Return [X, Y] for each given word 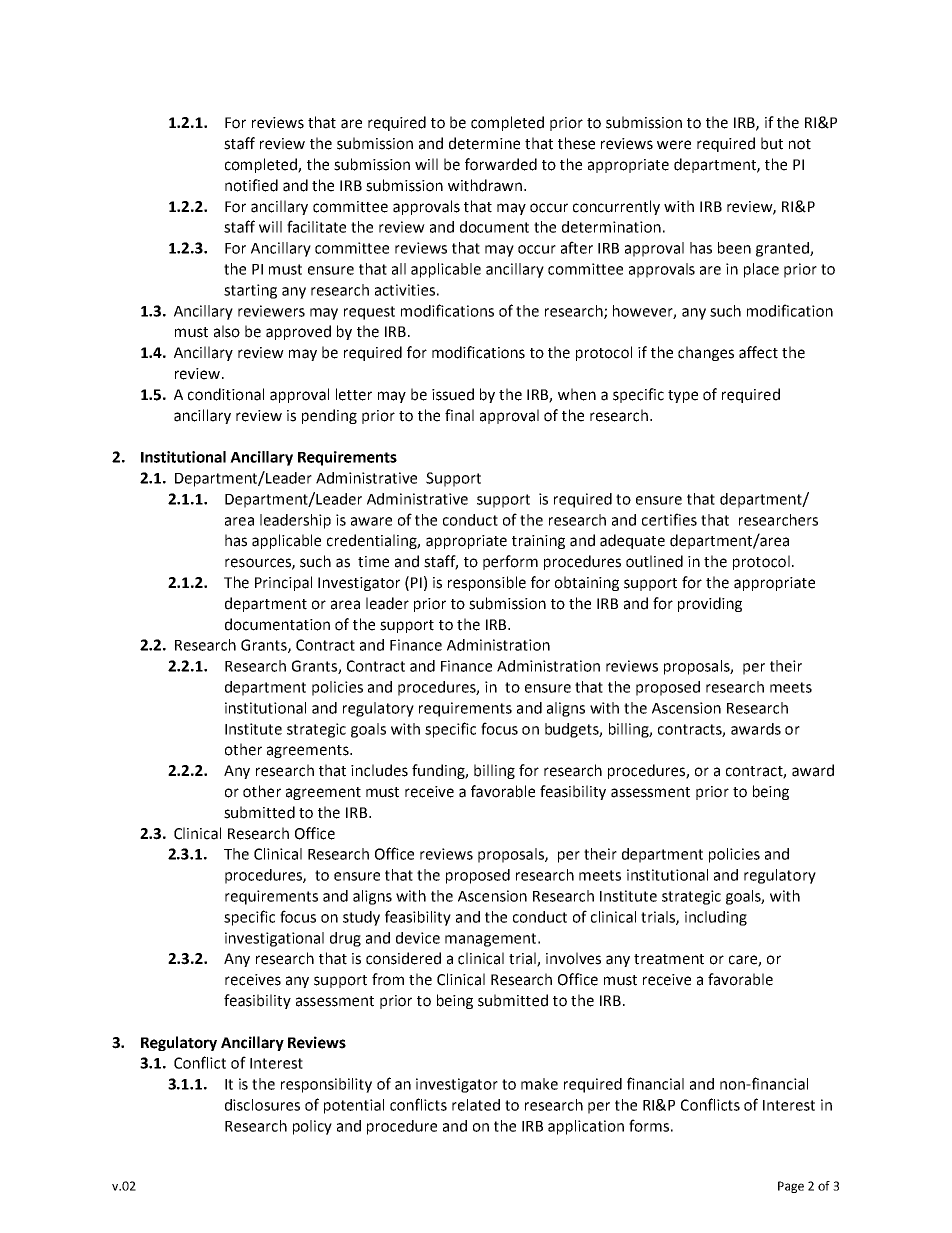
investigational [274, 939]
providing [710, 604]
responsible [487, 583]
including [716, 918]
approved [298, 332]
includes [379, 770]
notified [251, 185]
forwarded [501, 164]
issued [453, 394]
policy [312, 1127]
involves [573, 958]
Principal [283, 583]
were [674, 145]
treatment [669, 959]
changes [706, 353]
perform [510, 562]
